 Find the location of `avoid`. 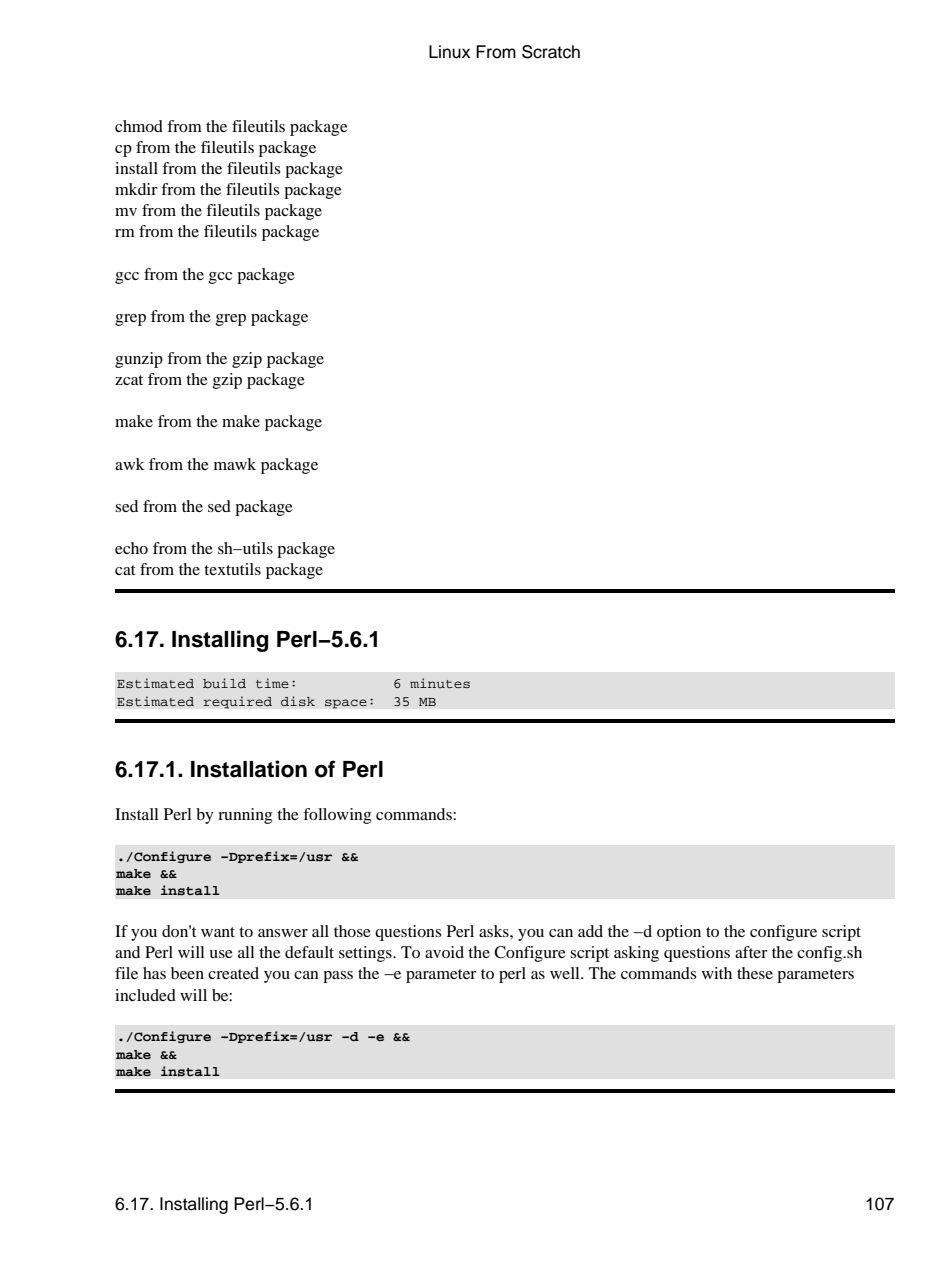

avoid is located at coordinates (444, 952).
